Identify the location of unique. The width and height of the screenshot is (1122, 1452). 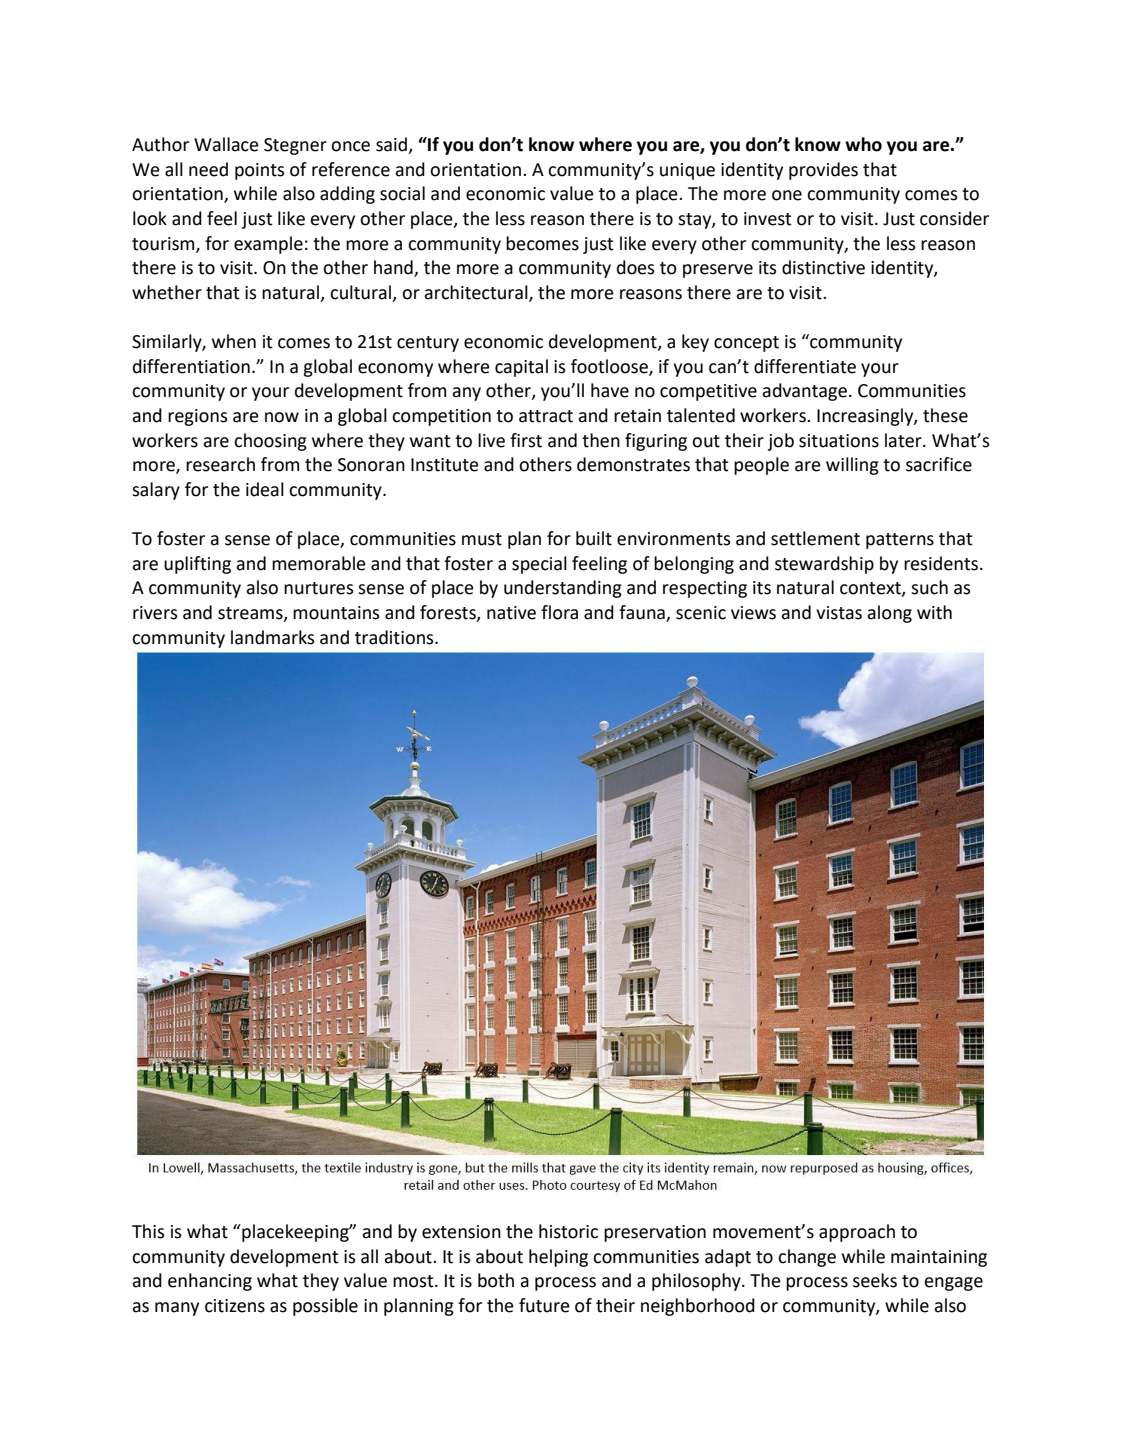
(687, 171).
